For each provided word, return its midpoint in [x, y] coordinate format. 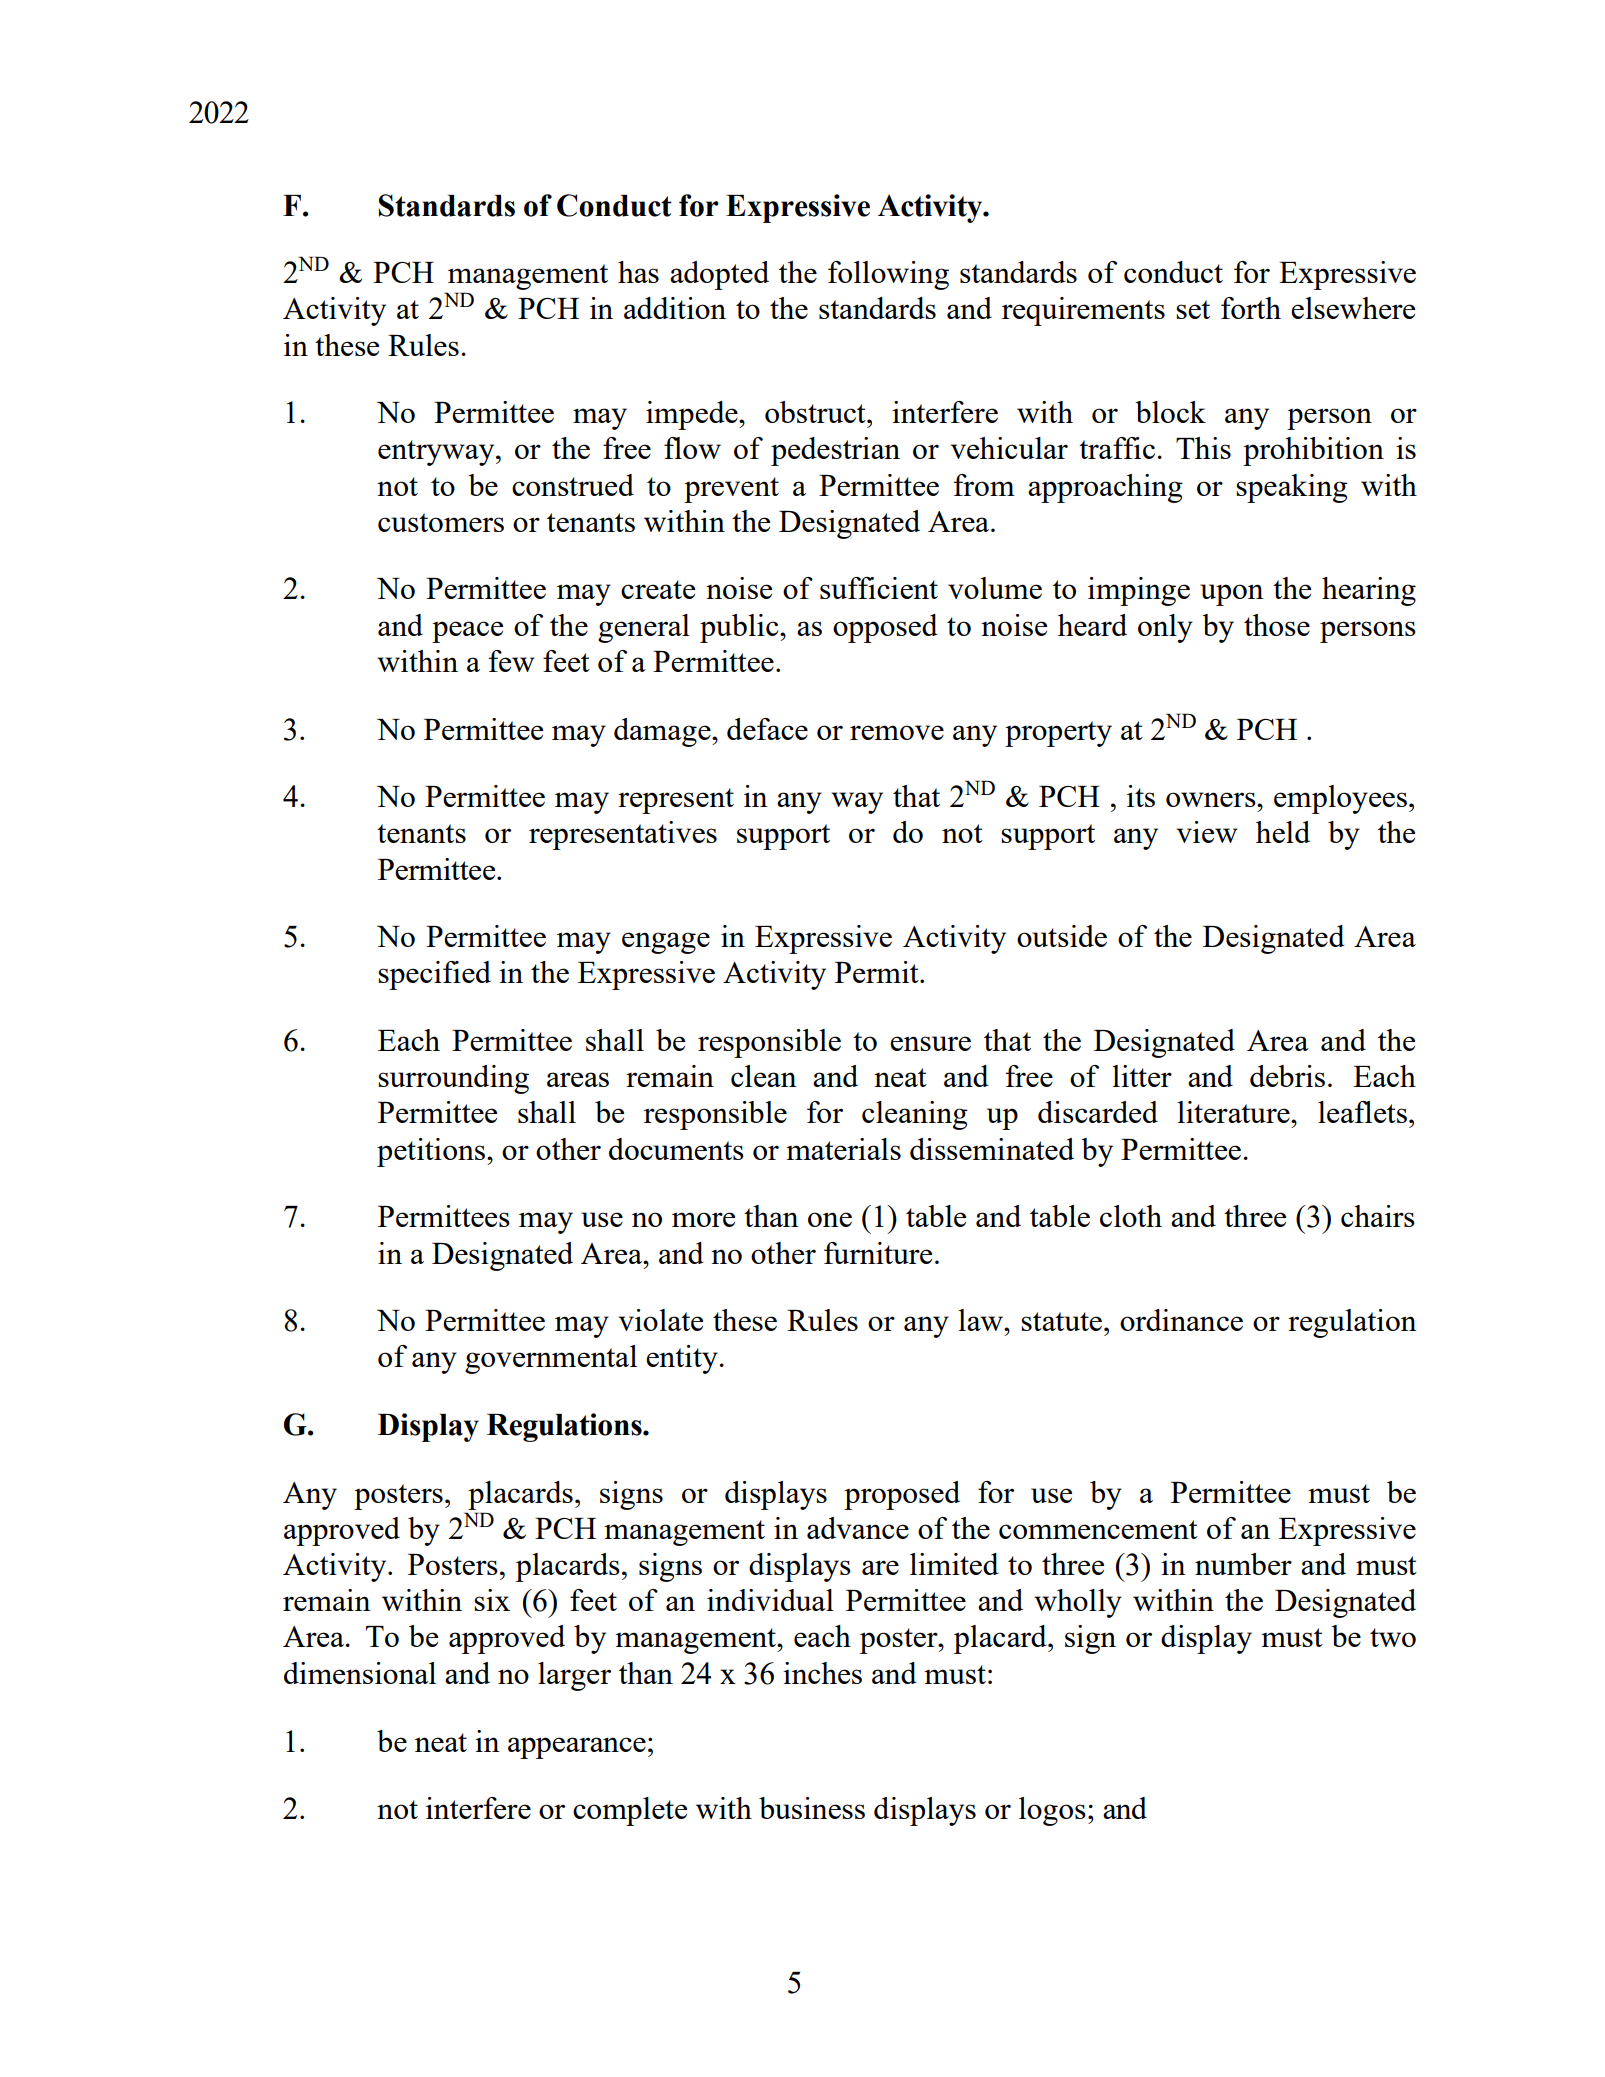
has [638, 272]
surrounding [453, 1079]
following [888, 275]
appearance [577, 1748]
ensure [930, 1043]
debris [1287, 1076]
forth [1251, 308]
